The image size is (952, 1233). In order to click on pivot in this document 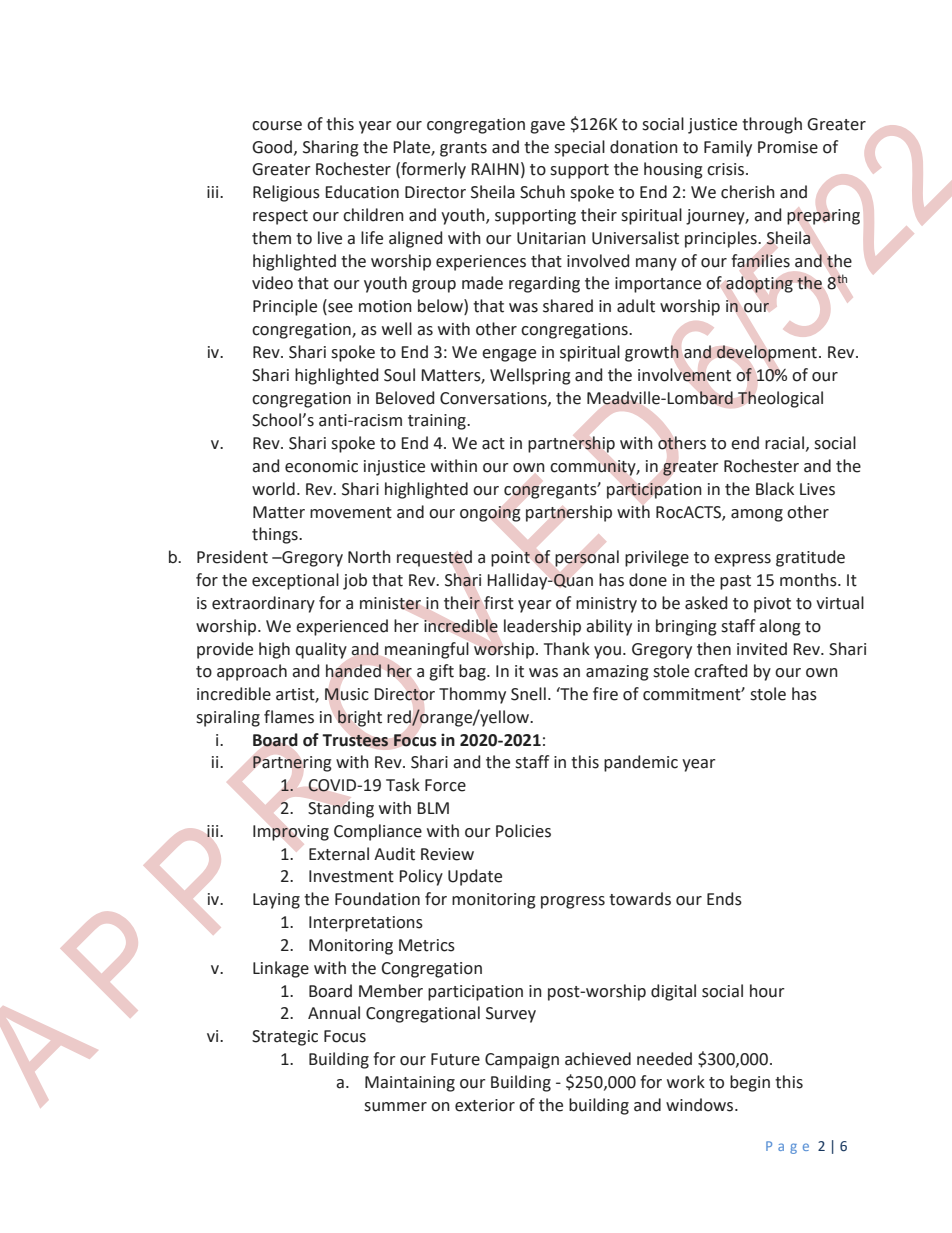, I will do `click(772, 605)`.
